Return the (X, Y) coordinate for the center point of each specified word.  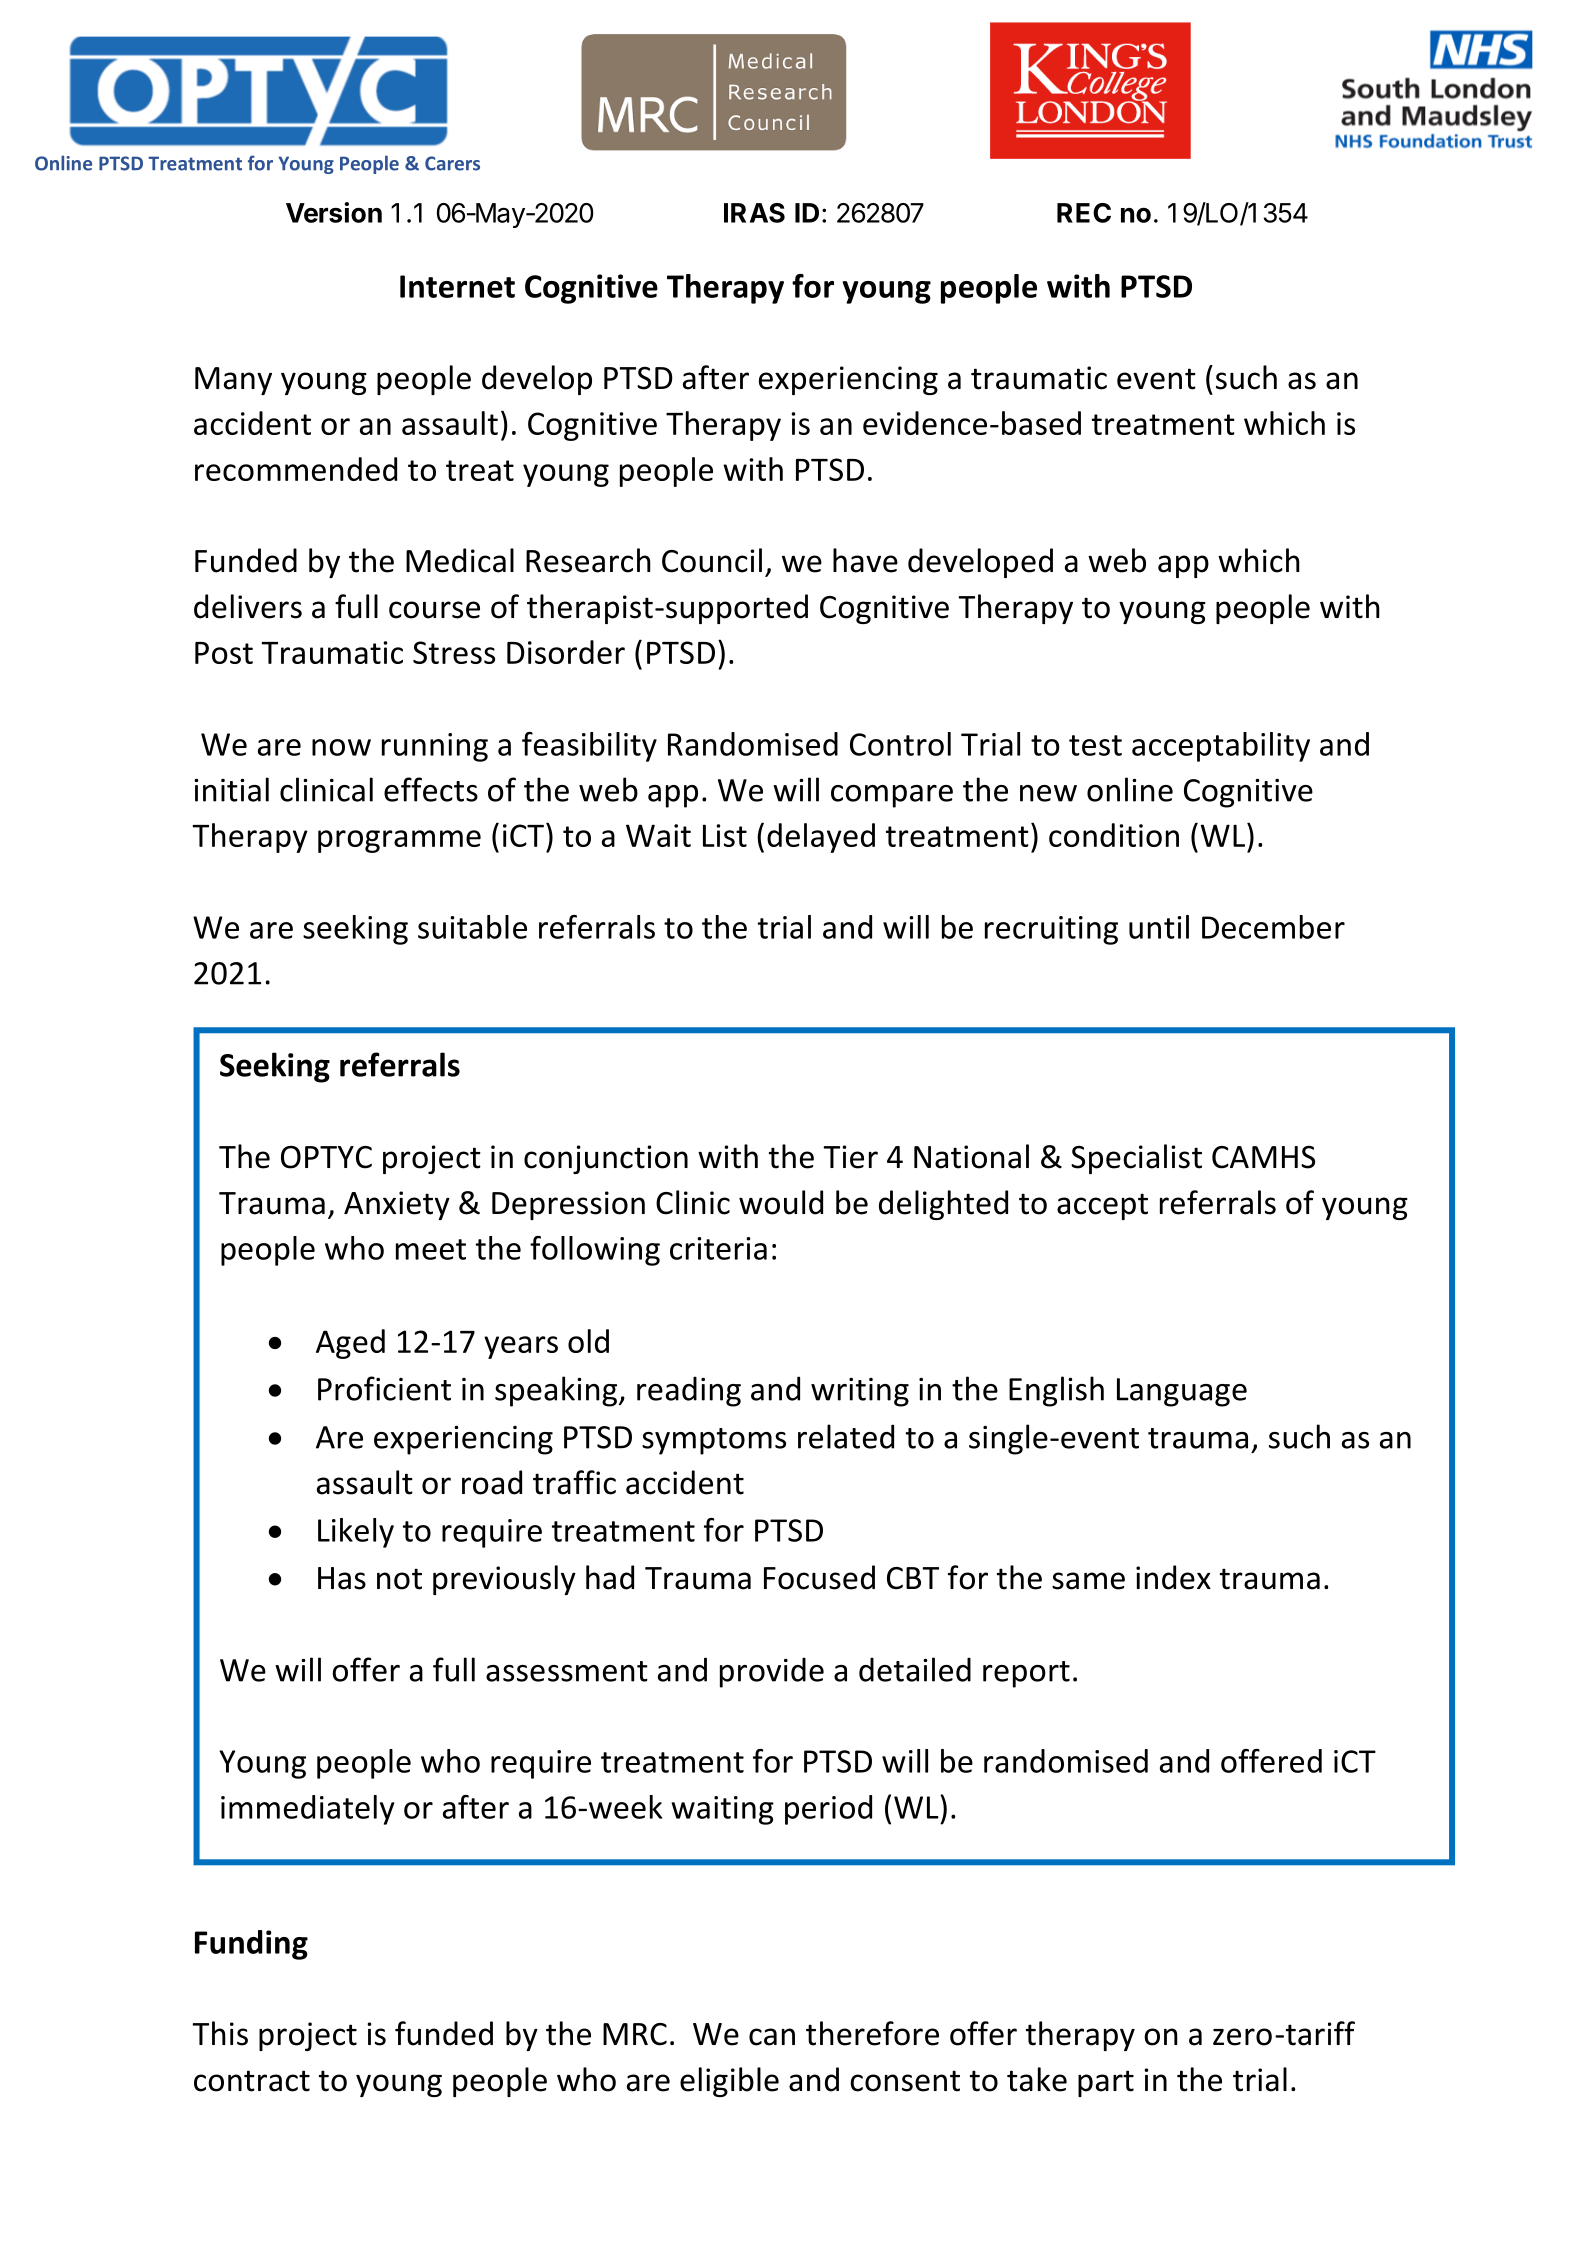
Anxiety (397, 1205)
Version (334, 212)
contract (252, 2081)
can (772, 2037)
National (971, 1156)
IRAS (754, 213)
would (781, 1202)
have (865, 560)
